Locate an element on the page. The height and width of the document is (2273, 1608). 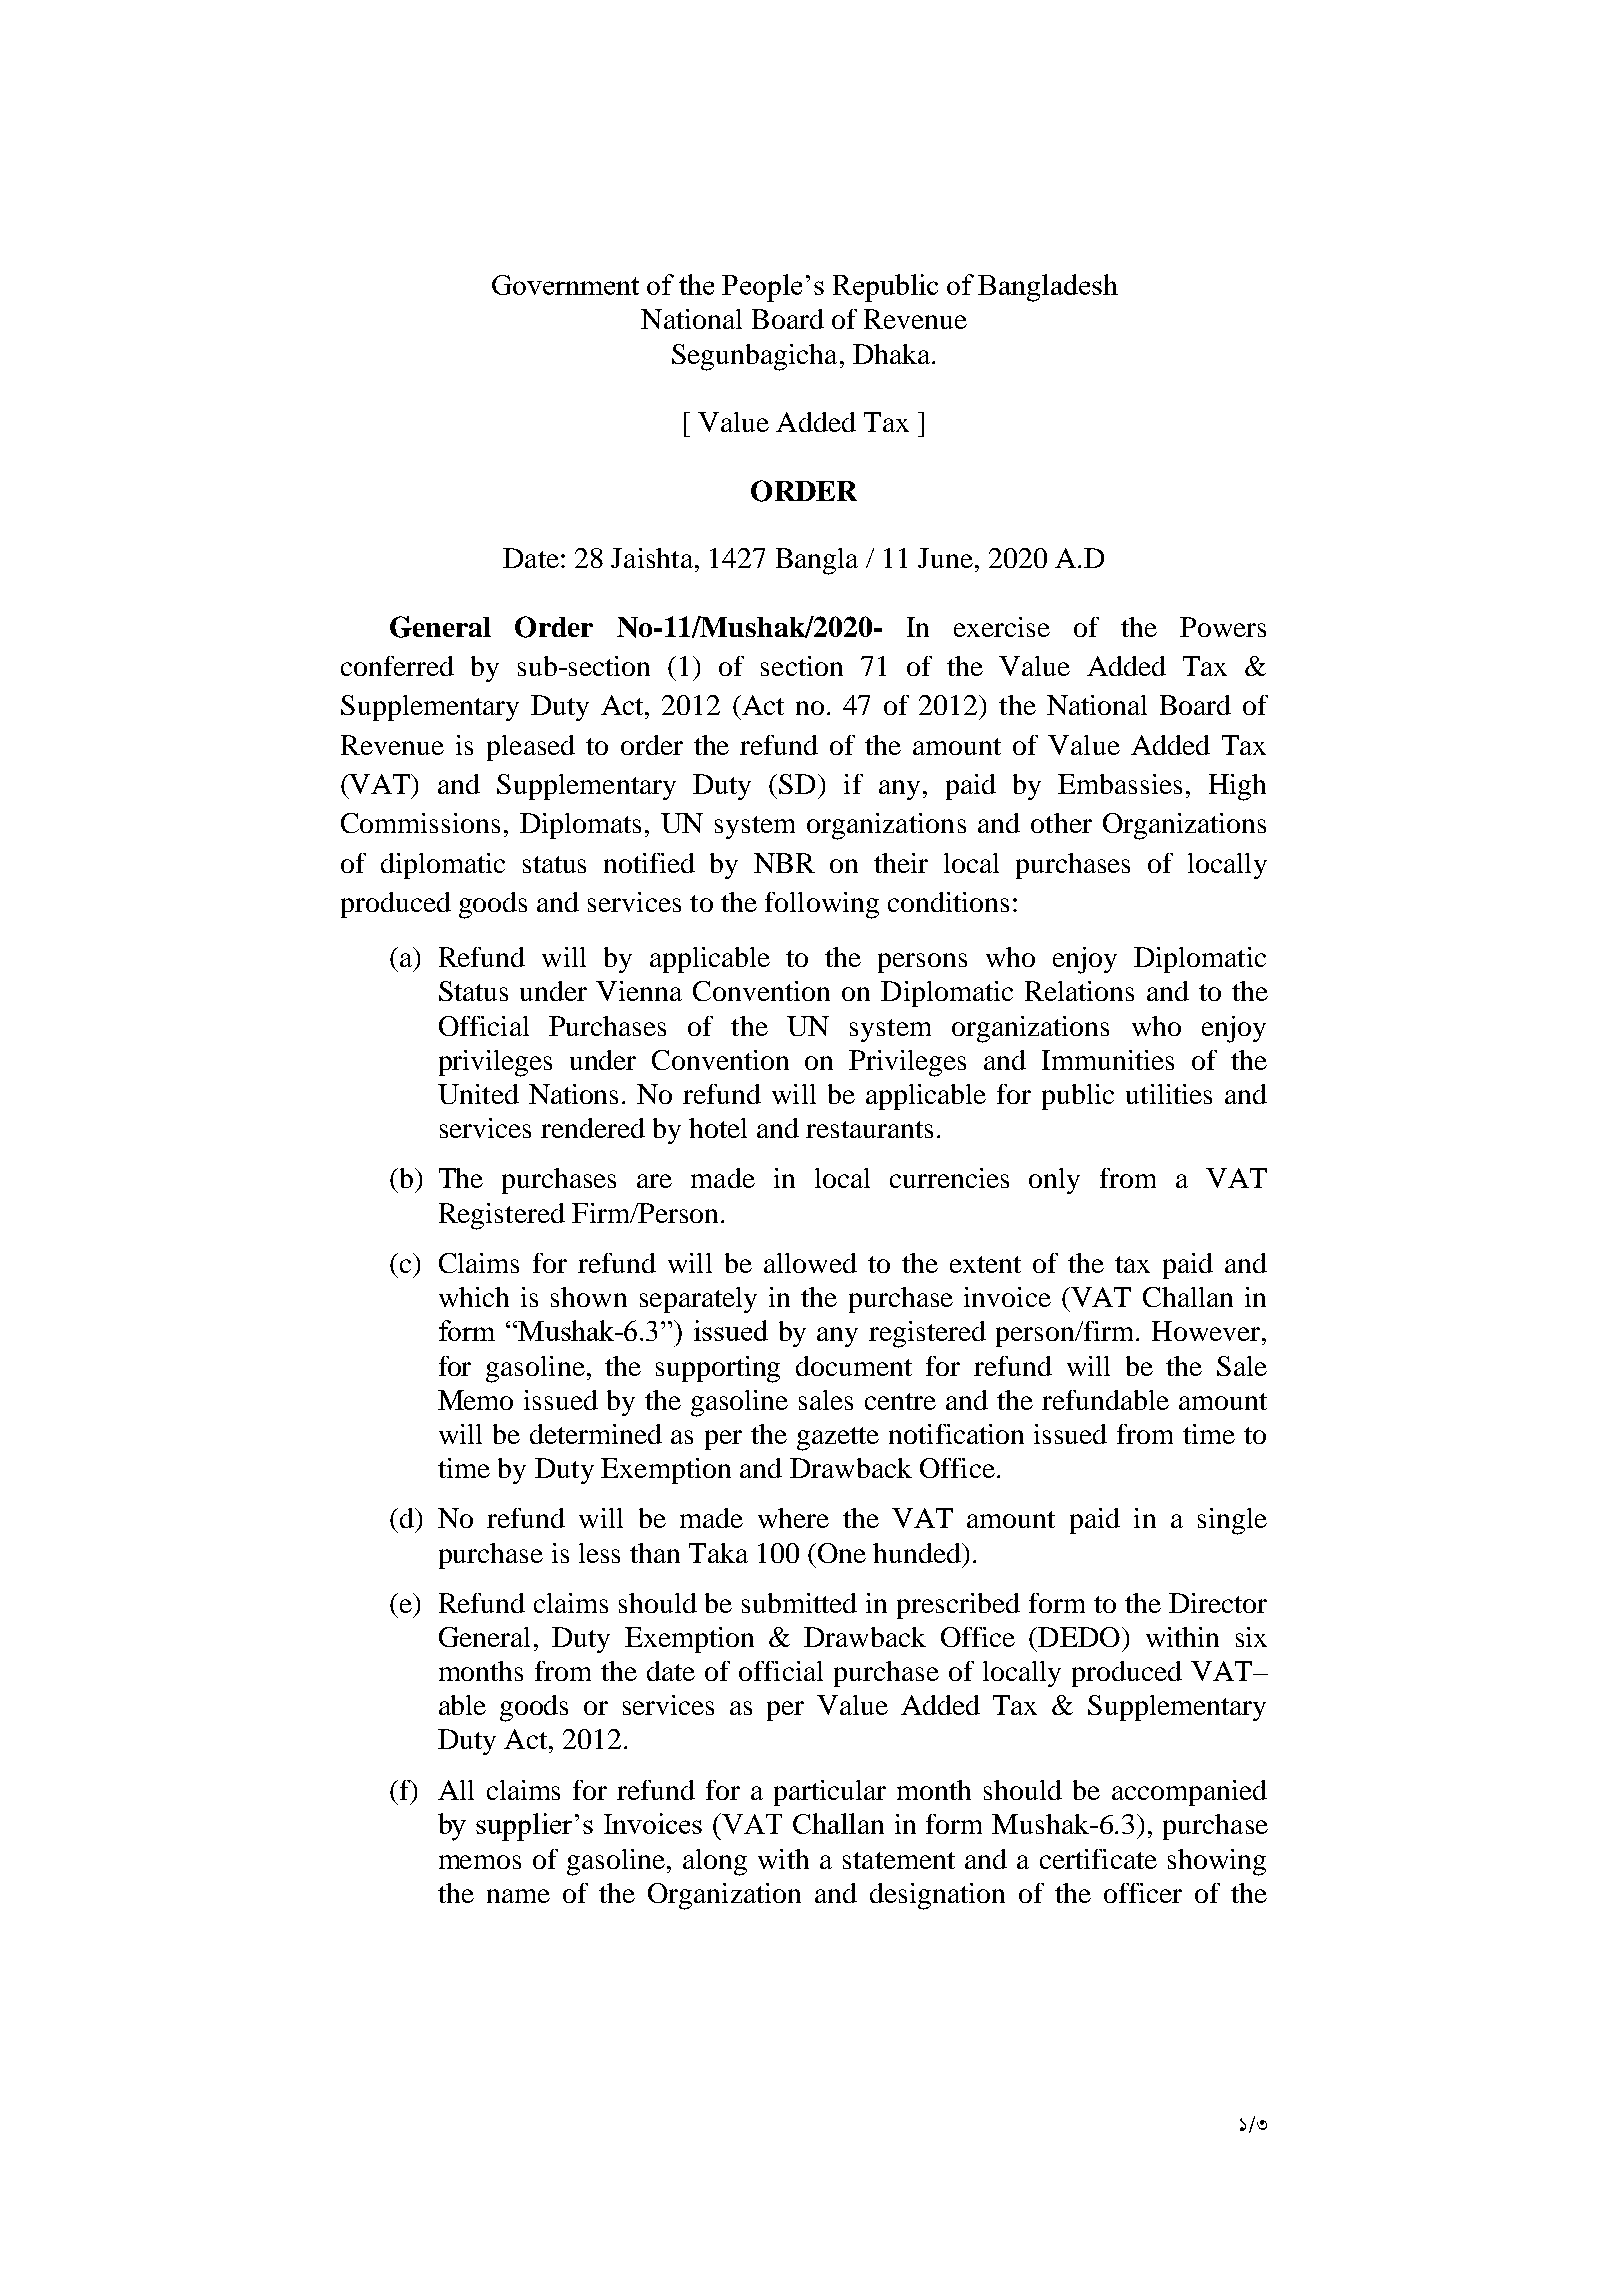
Relations is located at coordinates (1079, 991).
